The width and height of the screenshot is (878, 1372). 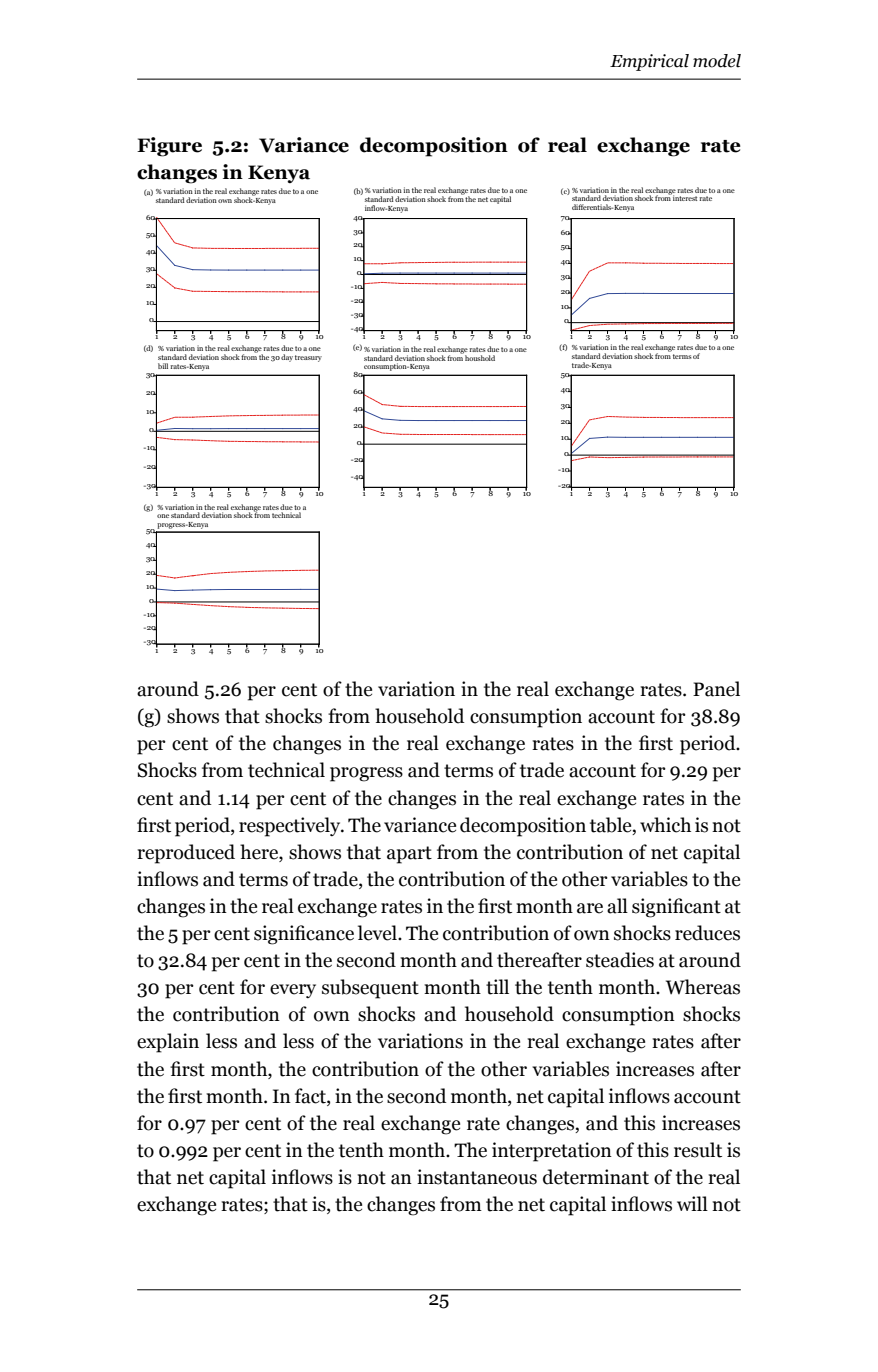 What do you see at coordinates (186, 854) in the screenshot?
I see `reproduced` at bounding box center [186, 854].
